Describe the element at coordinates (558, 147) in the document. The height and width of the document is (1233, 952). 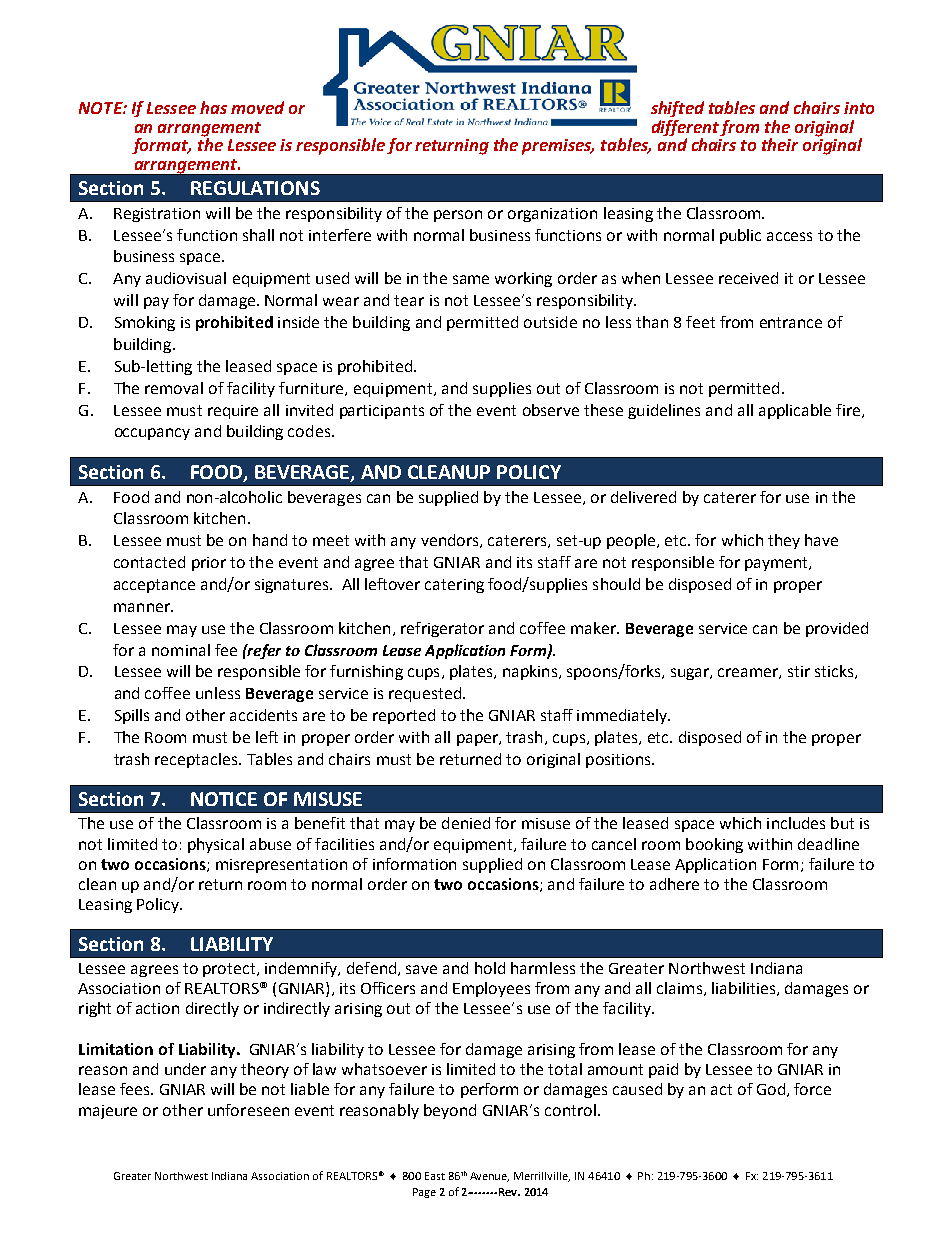
I see `premises` at that location.
